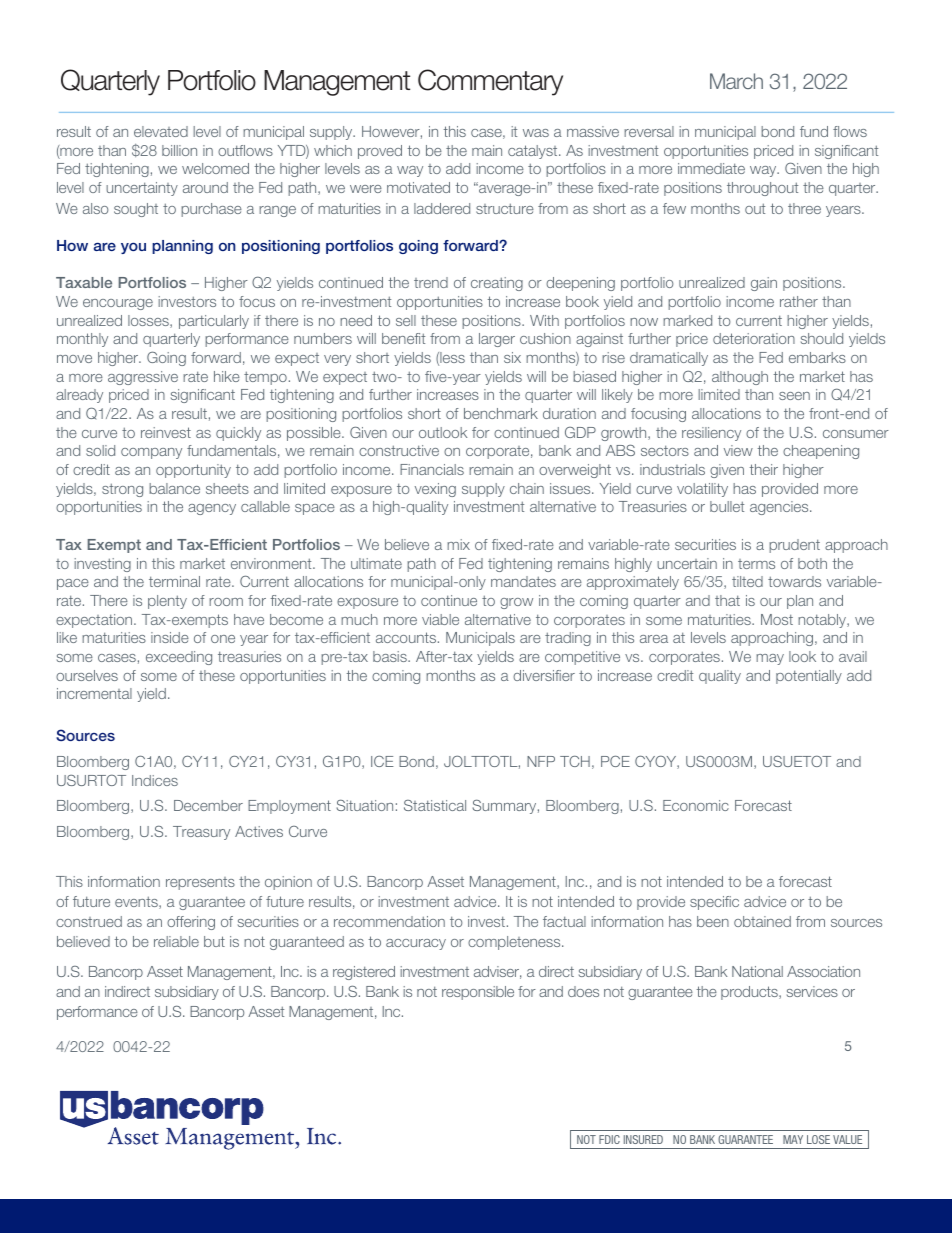 Image resolution: width=952 pixels, height=1233 pixels. What do you see at coordinates (777, 619) in the screenshot?
I see `Most` at bounding box center [777, 619].
